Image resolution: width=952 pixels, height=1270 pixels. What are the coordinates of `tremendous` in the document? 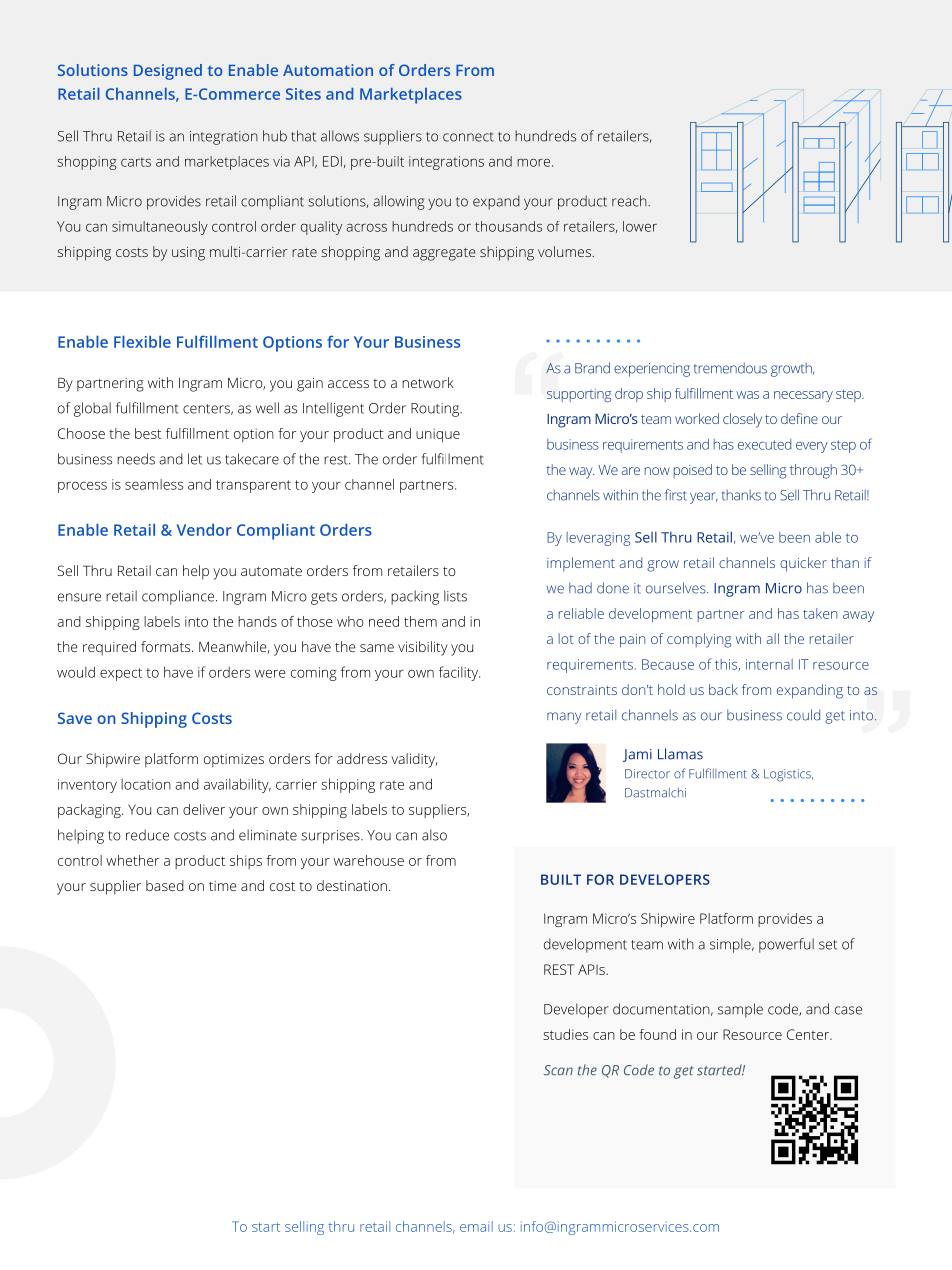 It's located at (730, 368).
